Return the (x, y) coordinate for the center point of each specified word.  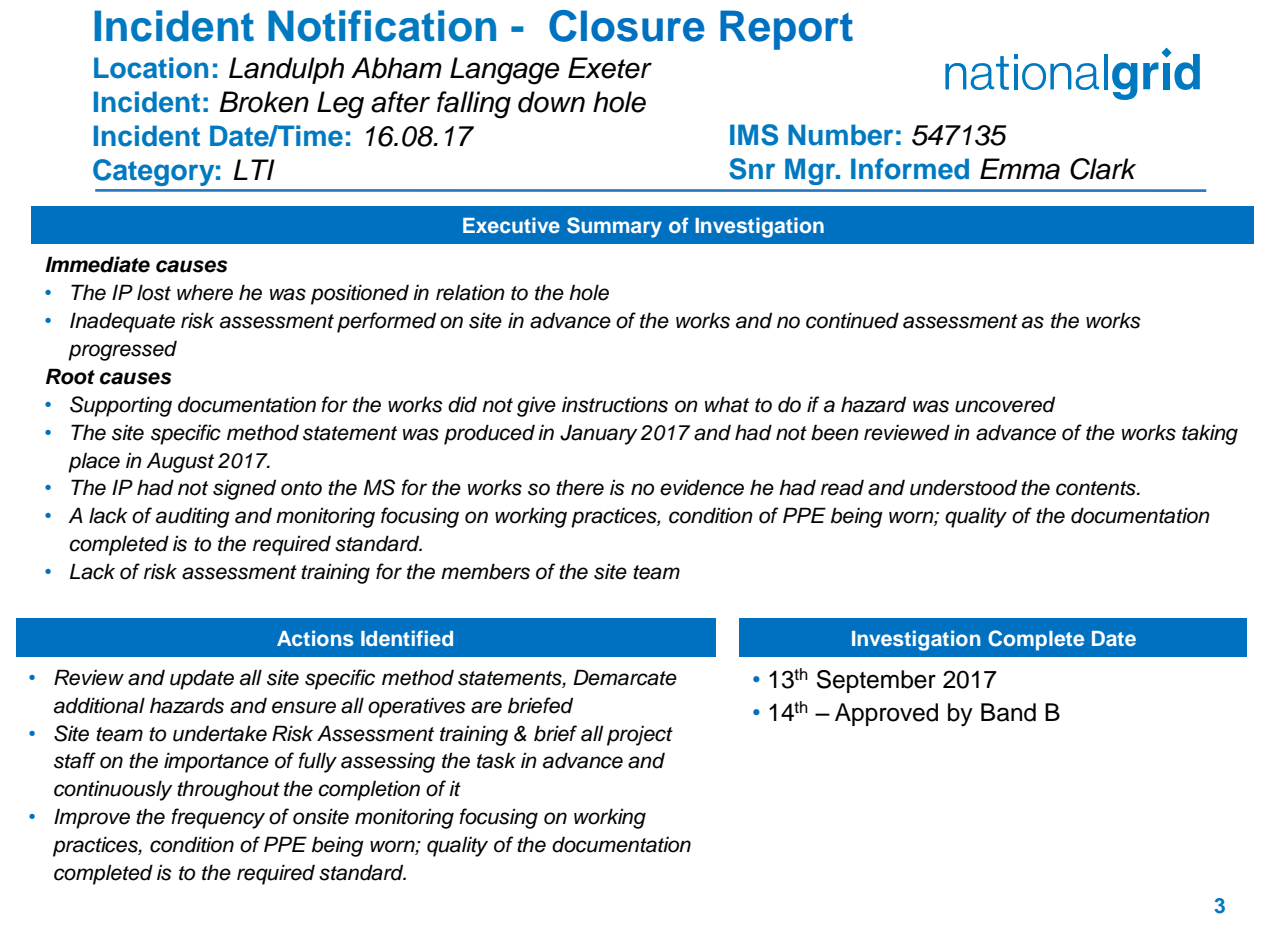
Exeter (610, 68)
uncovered (1005, 404)
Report (786, 30)
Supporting (121, 406)
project (640, 735)
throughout (228, 790)
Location (151, 68)
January (599, 434)
